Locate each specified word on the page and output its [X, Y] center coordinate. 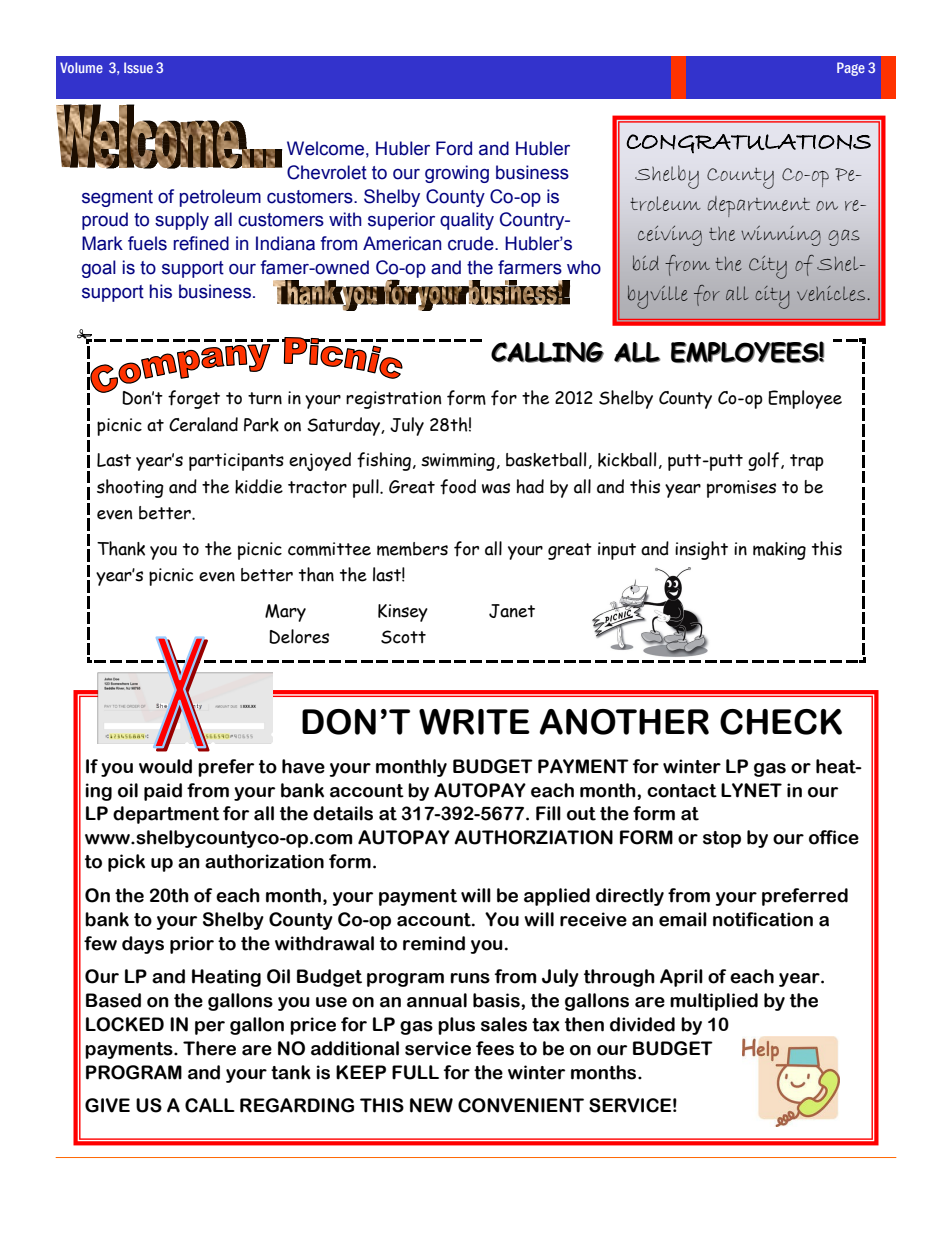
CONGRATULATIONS [748, 143]
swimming [458, 462]
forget [194, 399]
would [165, 766]
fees [495, 1048]
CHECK [781, 722]
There [209, 1048]
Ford [454, 148]
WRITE [474, 722]
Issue [138, 67]
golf [765, 461]
